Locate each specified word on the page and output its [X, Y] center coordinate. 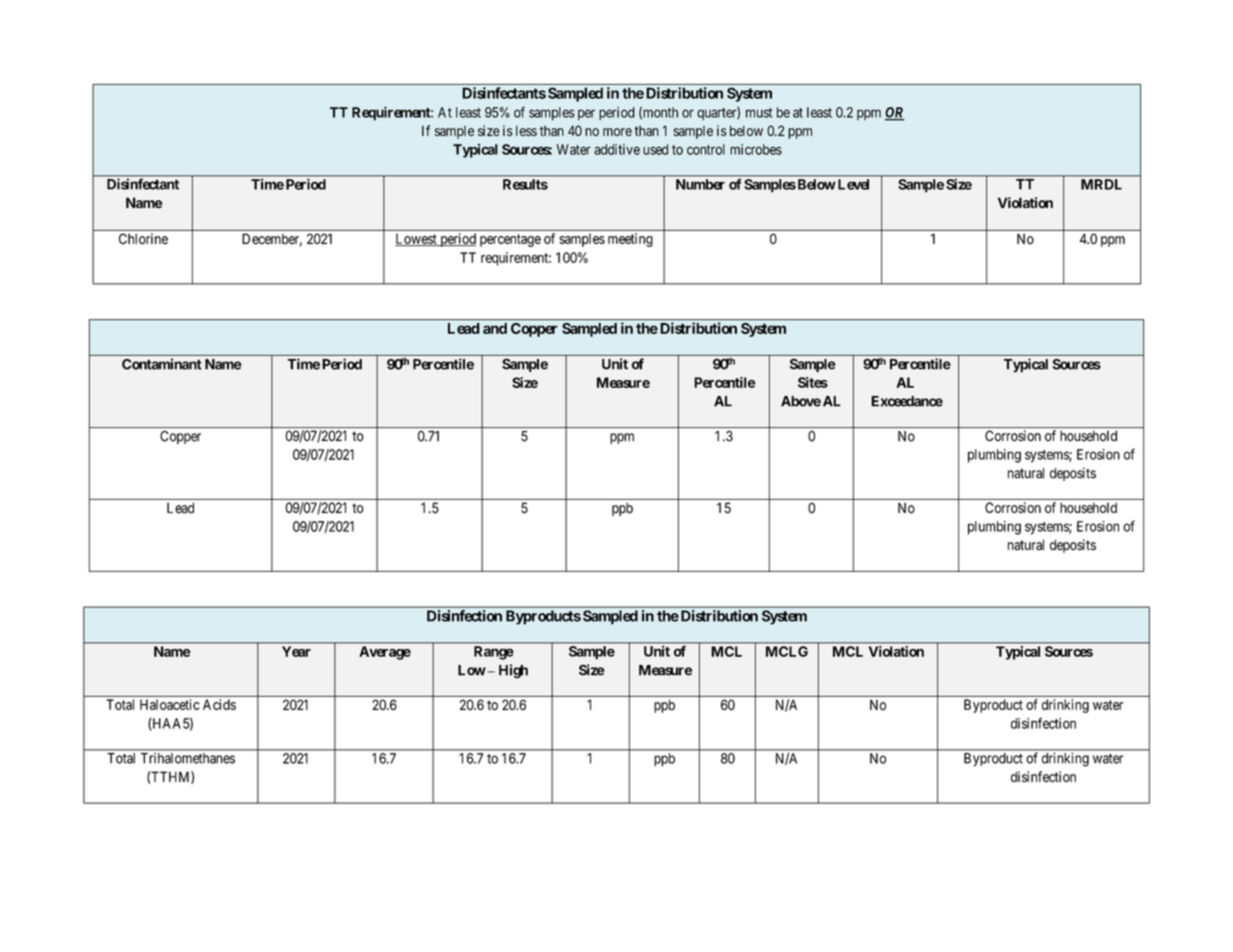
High [513, 671]
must [759, 113]
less [526, 131]
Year [296, 651]
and [495, 328]
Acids [219, 704]
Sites [813, 382]
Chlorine [143, 239]
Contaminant [162, 364]
